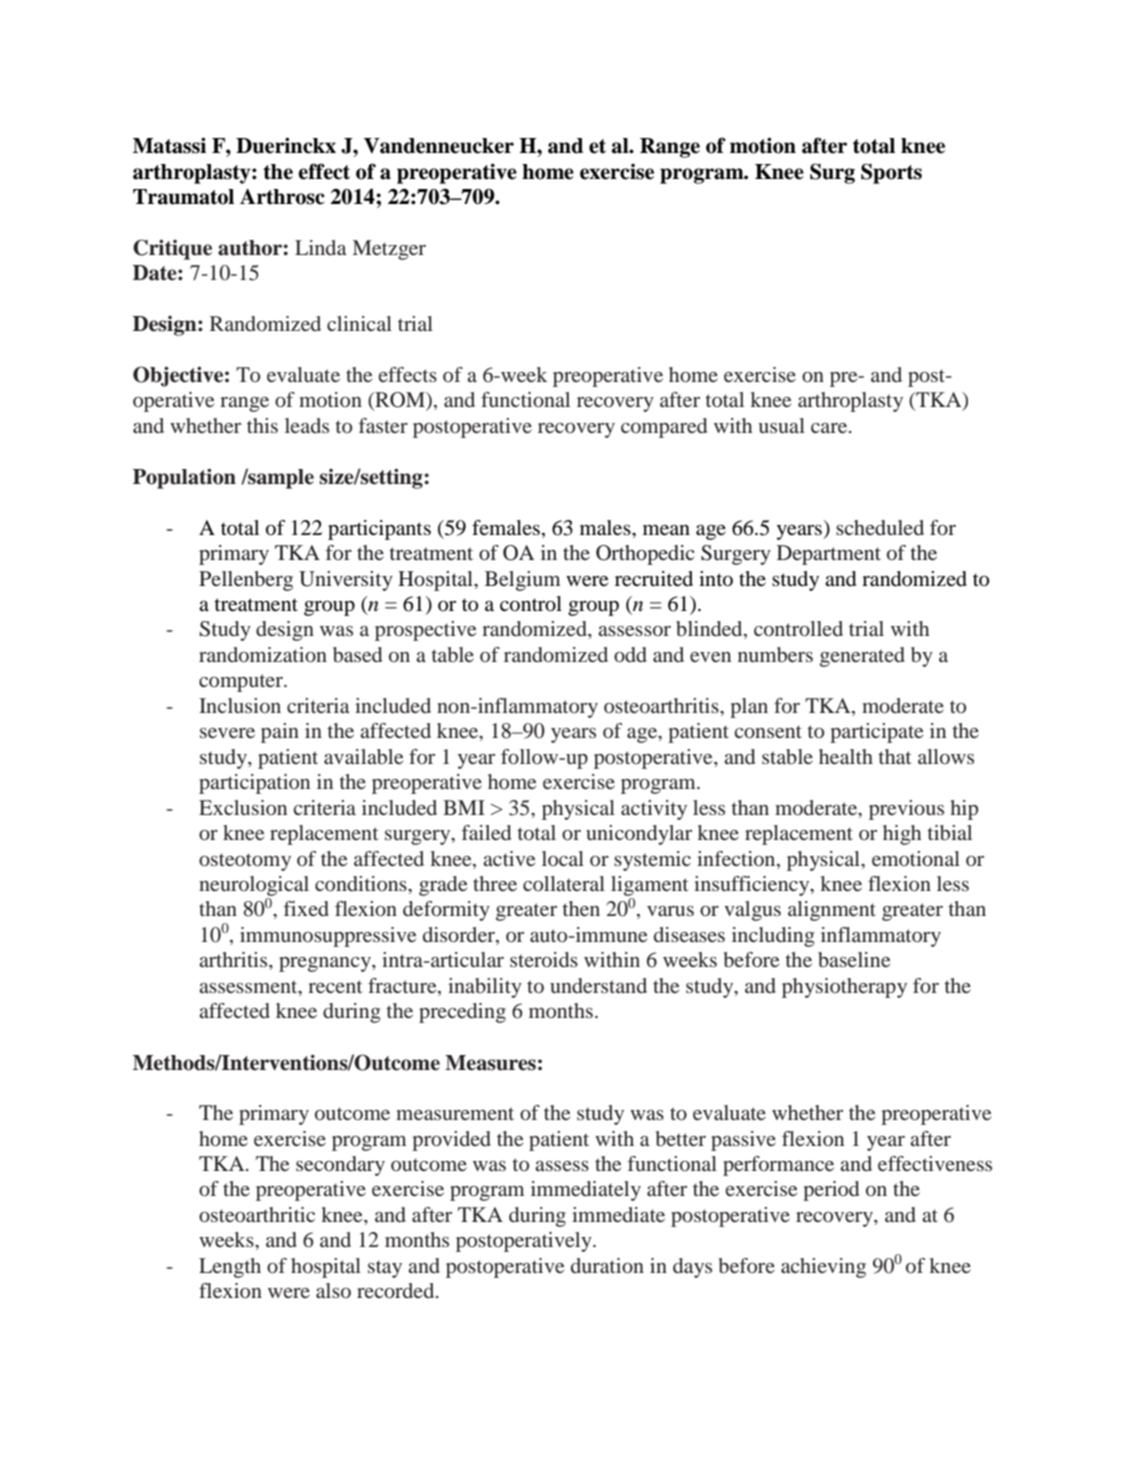  What do you see at coordinates (389, 250) in the screenshot?
I see `Metzger` at bounding box center [389, 250].
